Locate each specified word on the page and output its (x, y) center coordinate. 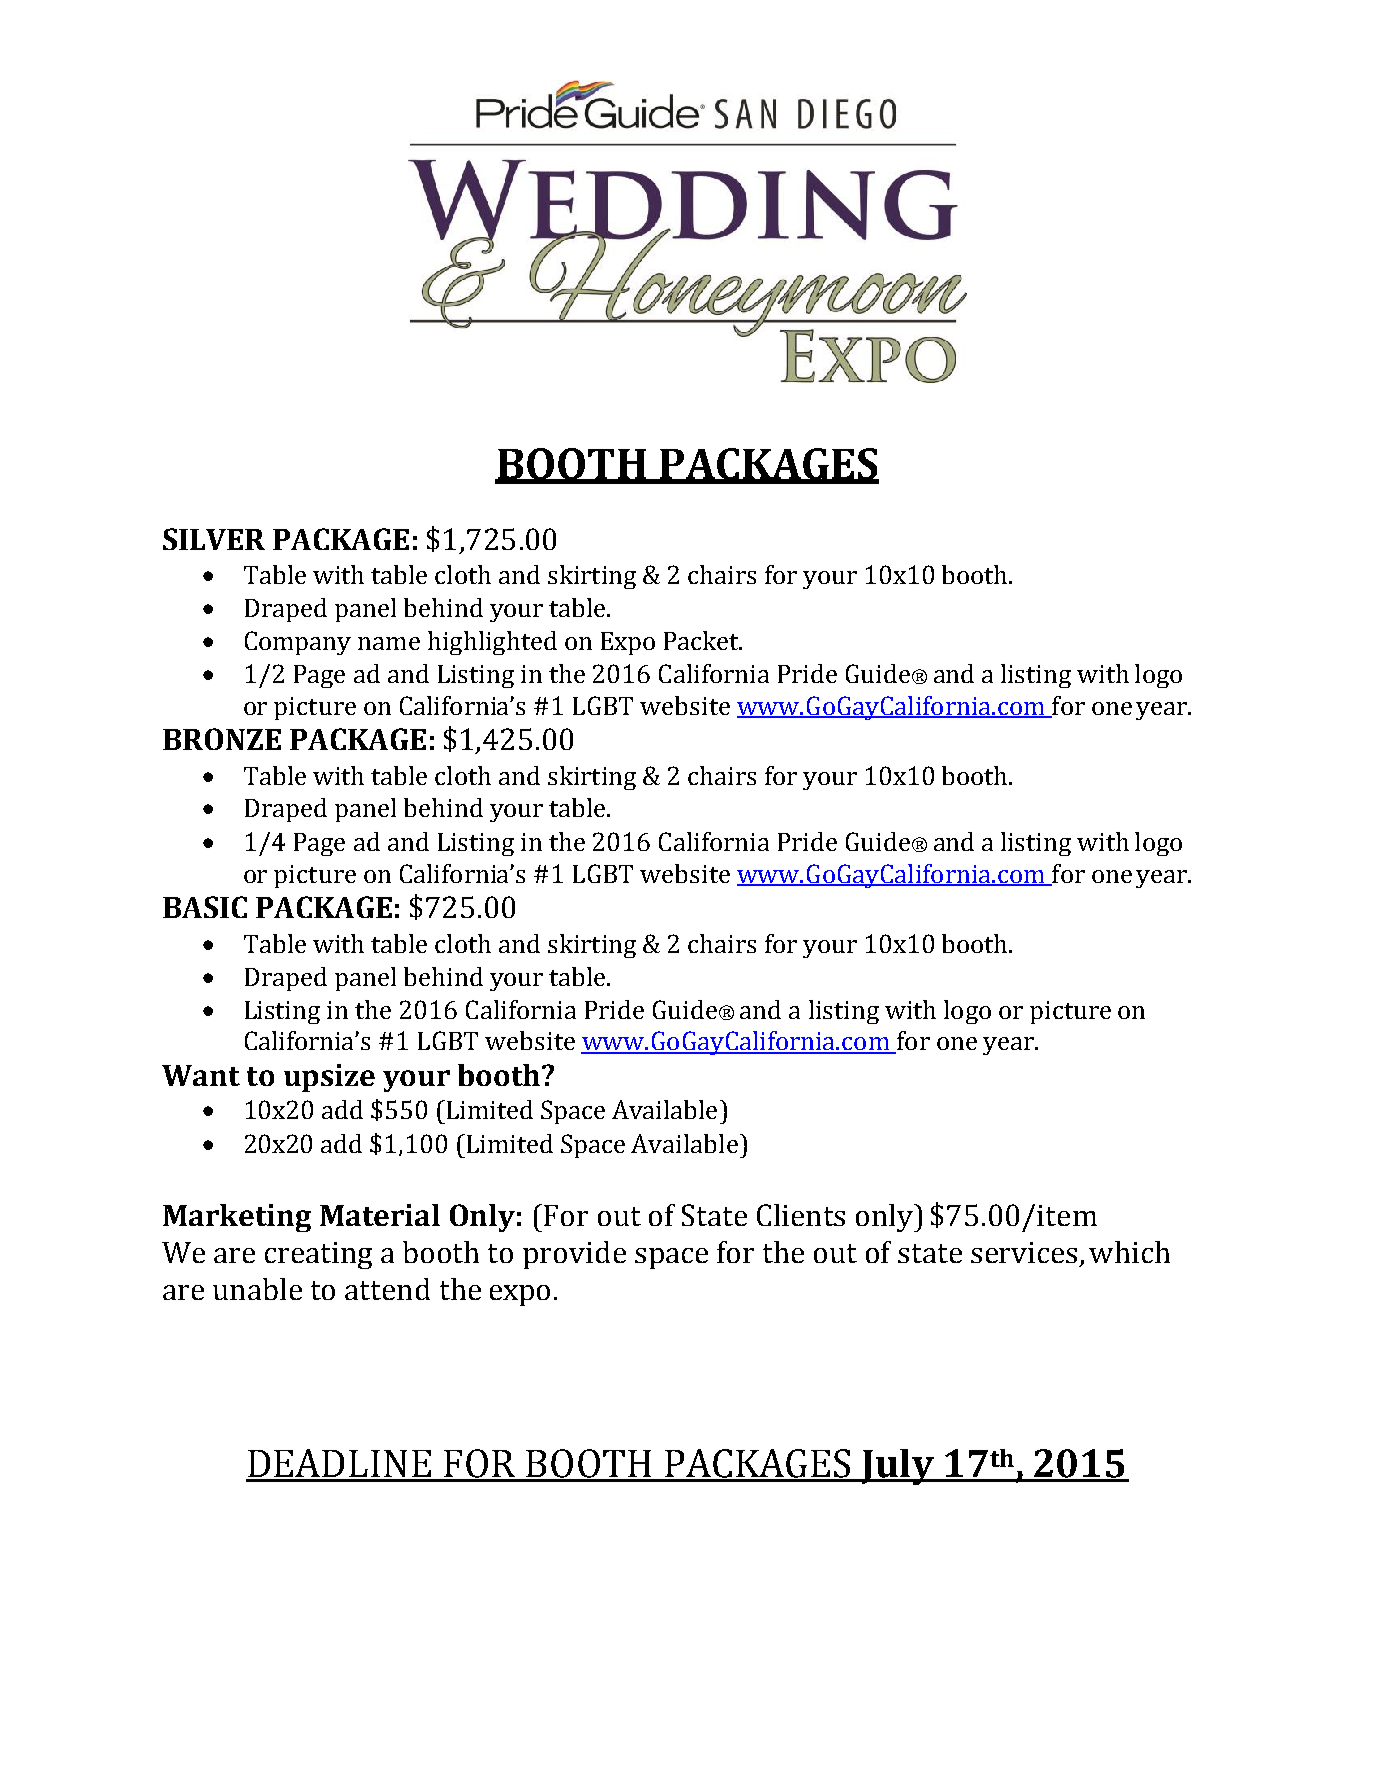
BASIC (205, 907)
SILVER (214, 539)
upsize (329, 1078)
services (1024, 1252)
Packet (703, 640)
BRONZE (222, 739)
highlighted (492, 643)
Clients (801, 1215)
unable (257, 1289)
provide (574, 1255)
